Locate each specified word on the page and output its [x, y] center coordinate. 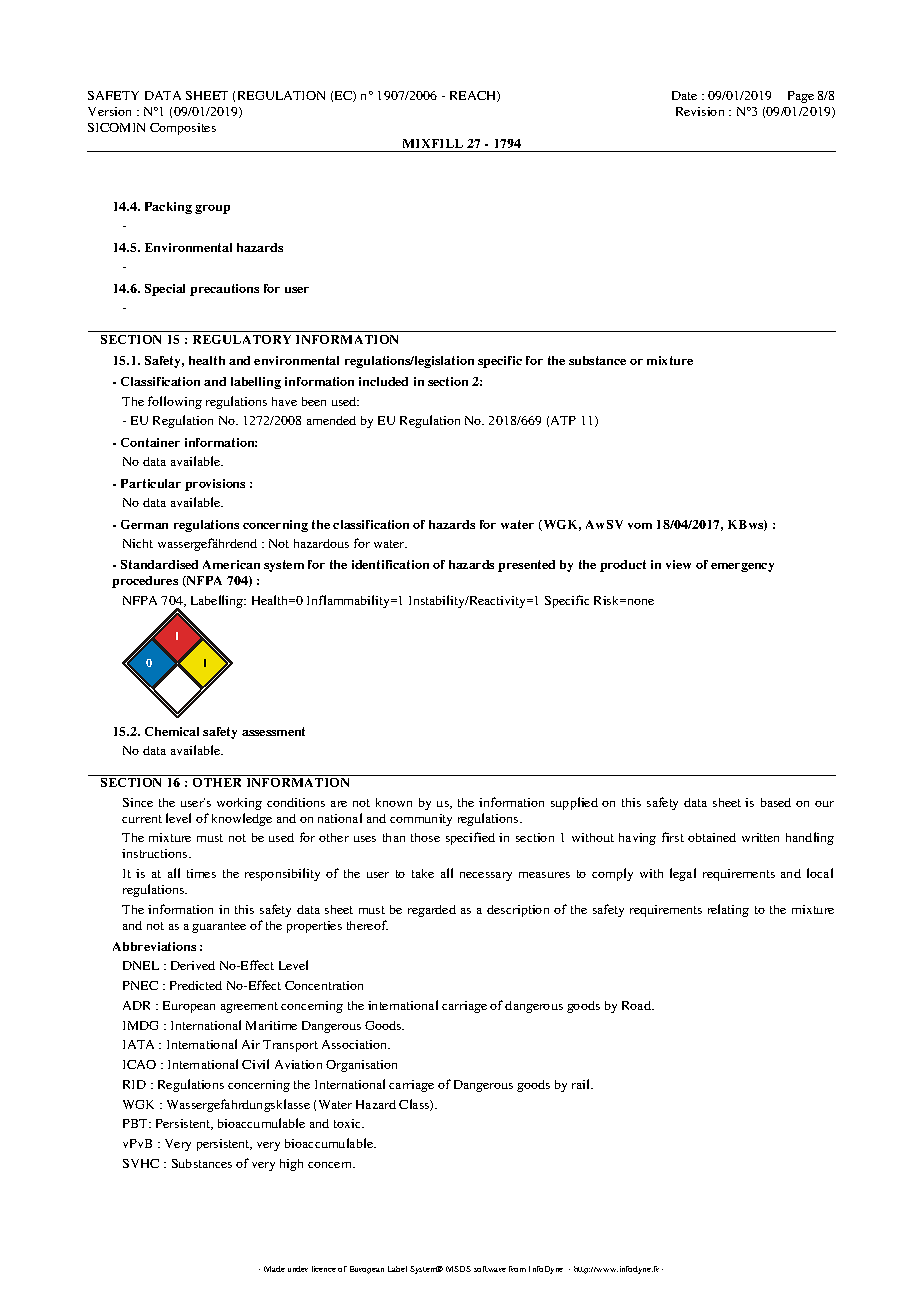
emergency [742, 567]
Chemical [172, 731]
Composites [183, 129]
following [175, 402]
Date [684, 95]
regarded [432, 911]
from [517, 1269]
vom [640, 526]
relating [728, 910]
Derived [193, 965]
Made [274, 1269]
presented [526, 566]
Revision [700, 111]
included [383, 381]
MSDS [458, 1269]
